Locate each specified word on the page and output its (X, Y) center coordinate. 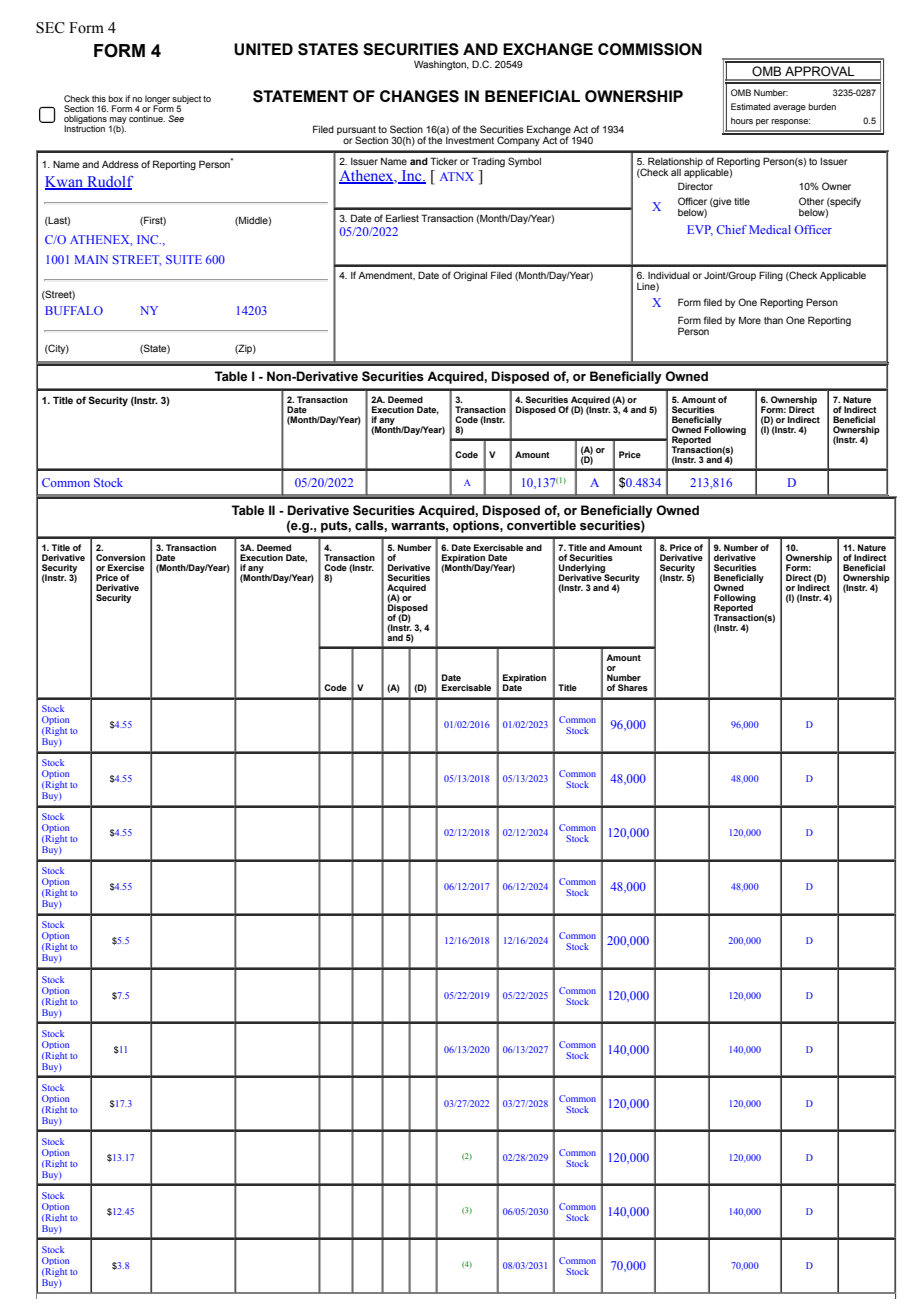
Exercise (126, 567)
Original (470, 276)
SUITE (184, 259)
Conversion (120, 557)
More (750, 320)
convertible (541, 525)
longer (157, 100)
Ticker (443, 161)
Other (811, 201)
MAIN (91, 259)
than (773, 320)
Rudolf (109, 183)
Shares (633, 687)
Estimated (750, 106)
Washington (441, 65)
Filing (771, 276)
